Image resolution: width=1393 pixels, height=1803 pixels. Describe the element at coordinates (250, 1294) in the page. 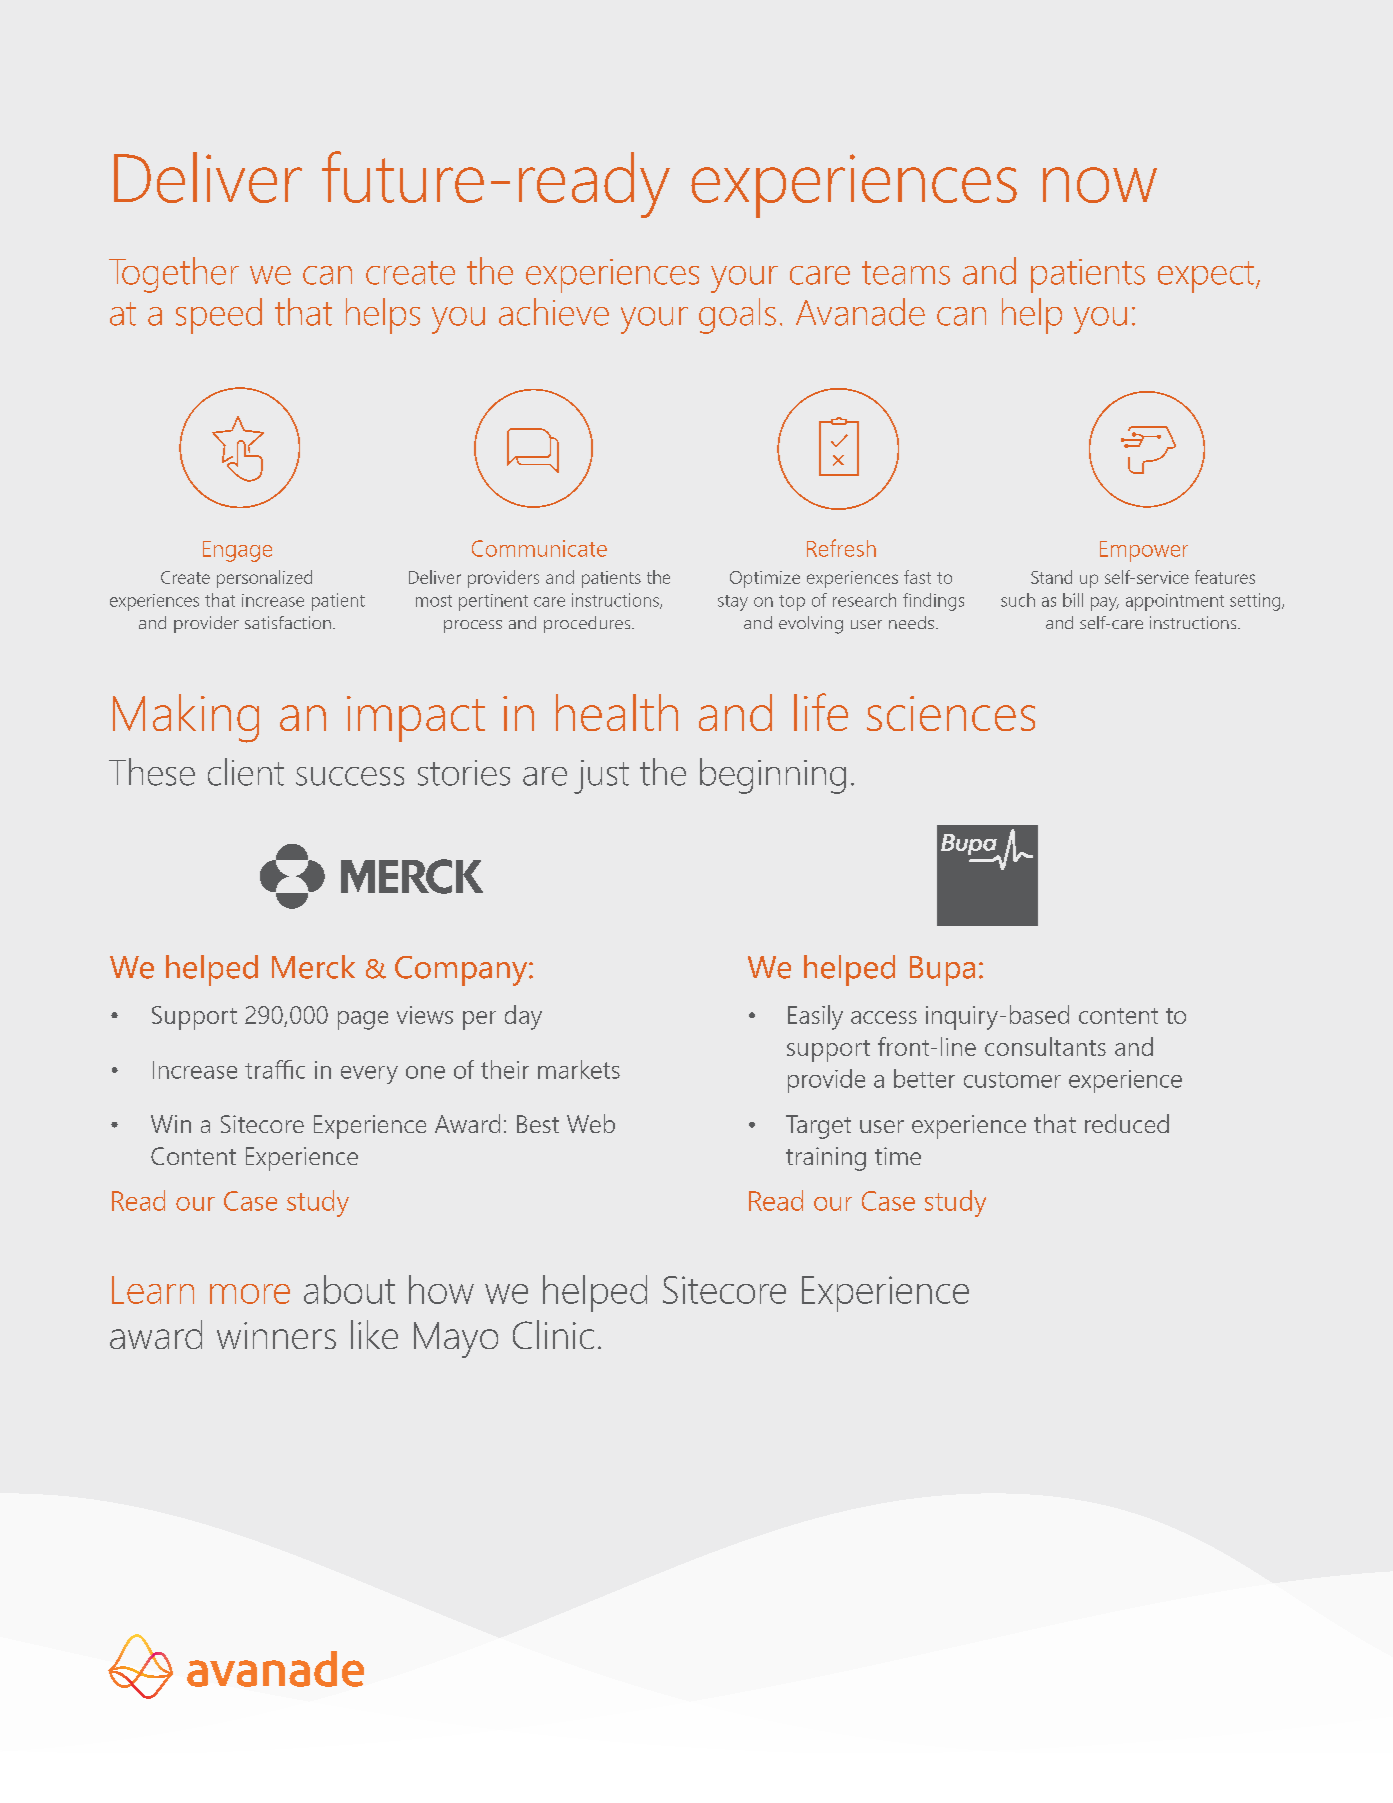

I see `more` at that location.
